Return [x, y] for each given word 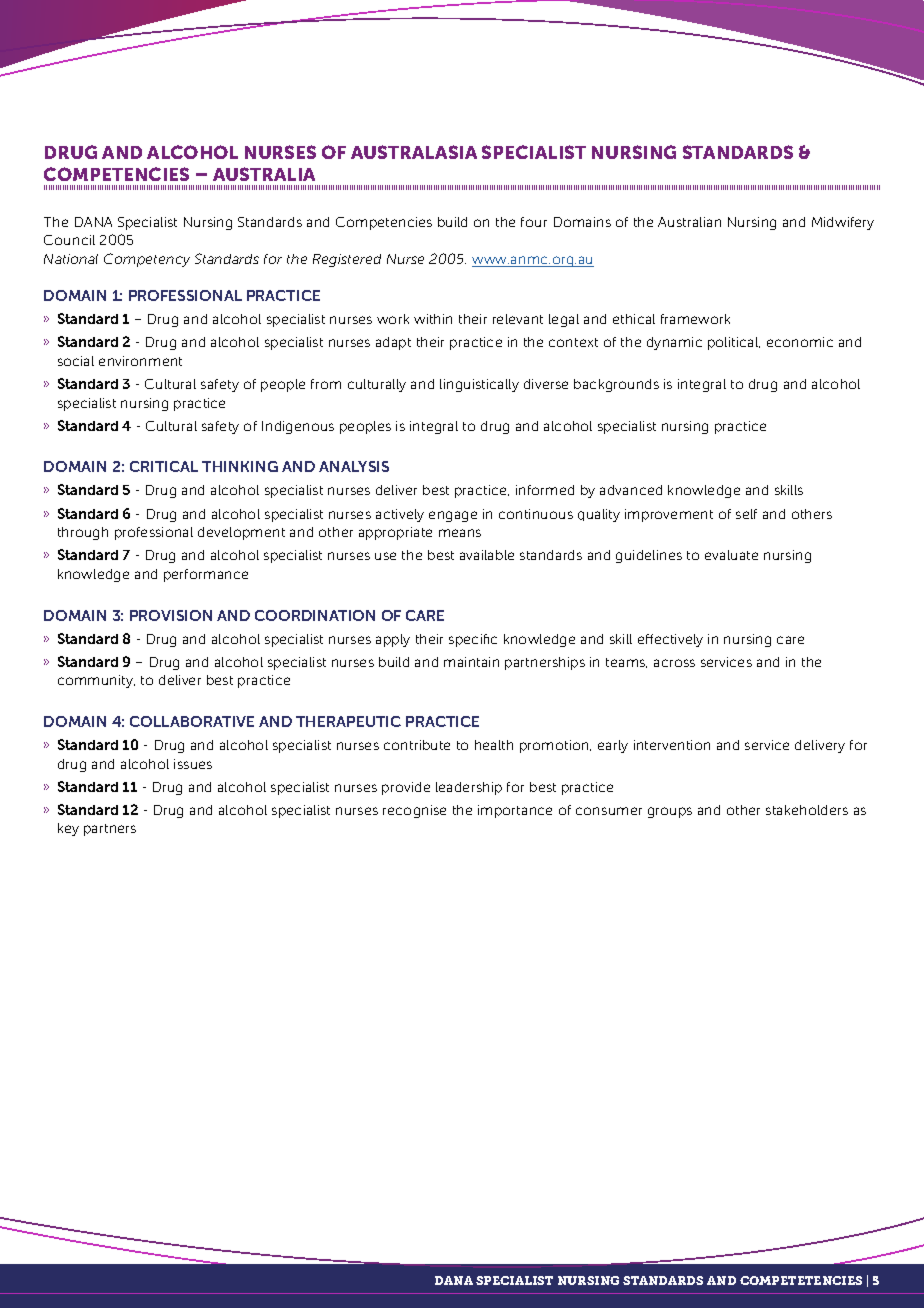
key [68, 829]
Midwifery [843, 223]
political [734, 343]
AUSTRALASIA [414, 152]
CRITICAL [164, 466]
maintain [471, 662]
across [674, 663]
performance [206, 575]
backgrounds [616, 385]
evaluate [731, 555]
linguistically [479, 385]
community [96, 681]
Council [69, 240]
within [433, 319]
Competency [147, 260]
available [487, 555]
